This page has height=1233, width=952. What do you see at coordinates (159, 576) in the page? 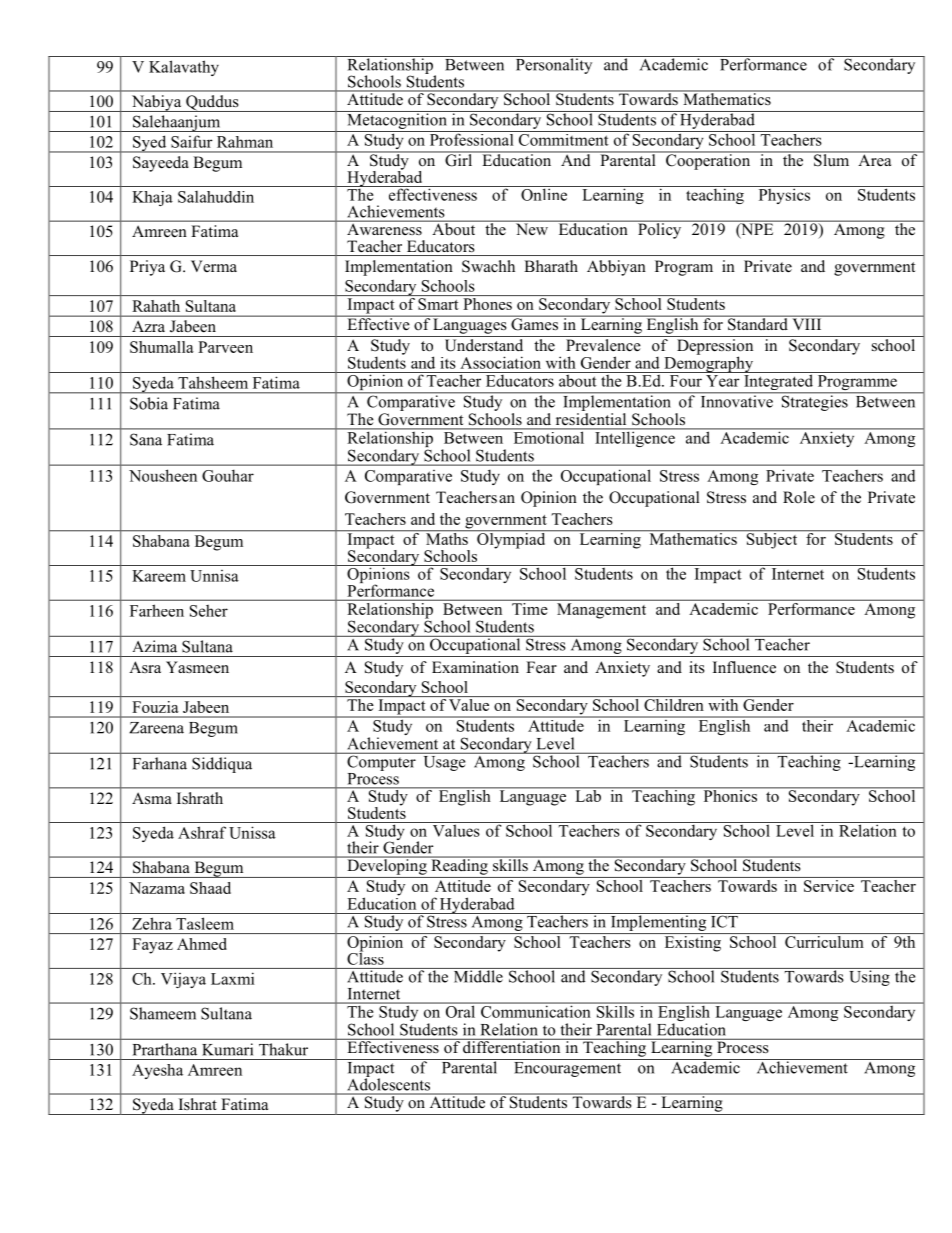
I see `Kareem` at bounding box center [159, 576].
